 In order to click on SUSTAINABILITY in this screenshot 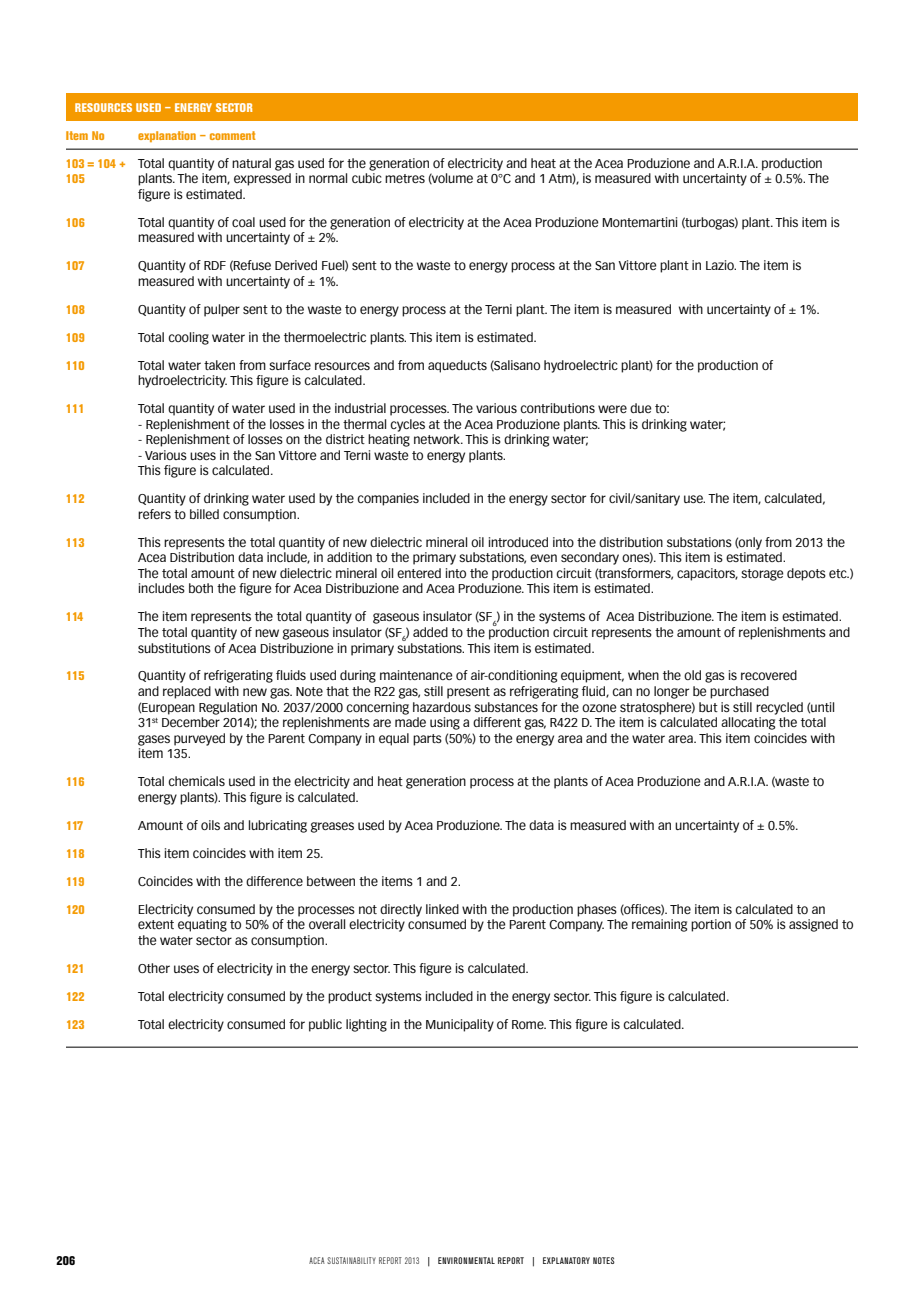, I will do `click(351, 1260)`.
